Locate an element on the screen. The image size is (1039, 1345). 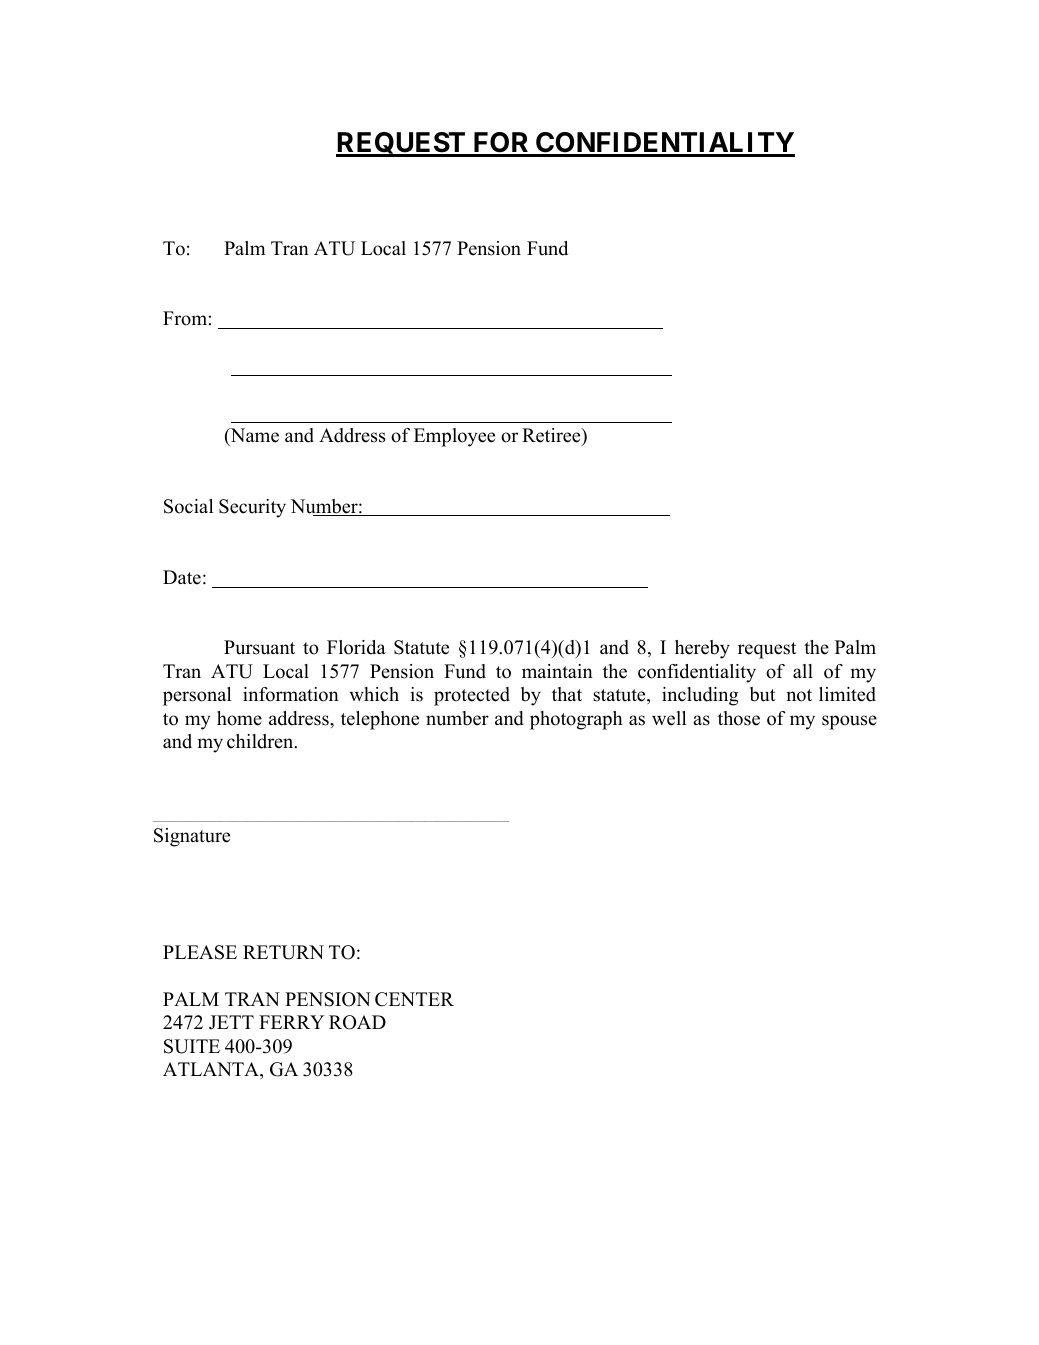
Signature is located at coordinates (192, 837).
